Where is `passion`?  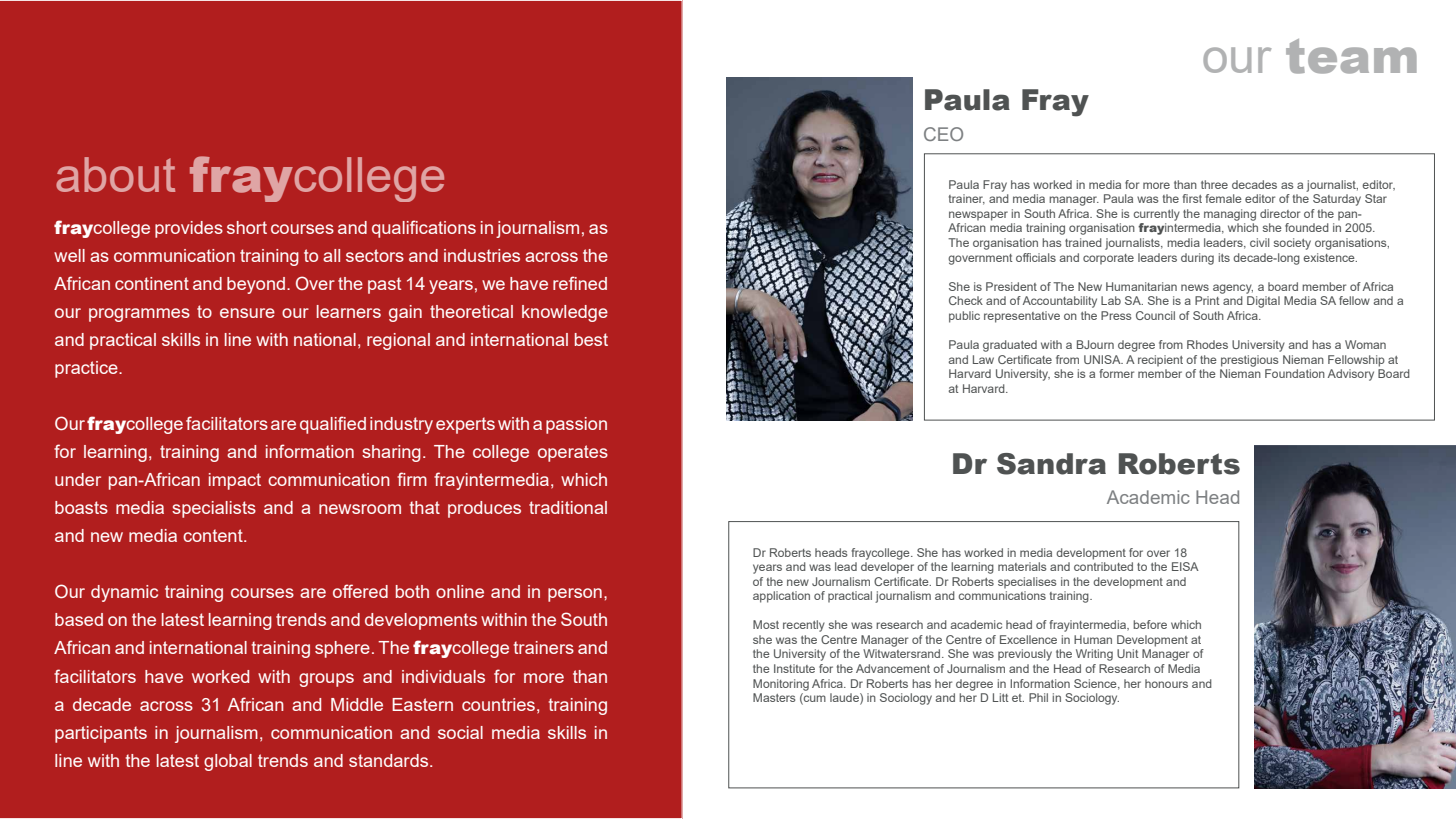
passion is located at coordinates (576, 425).
